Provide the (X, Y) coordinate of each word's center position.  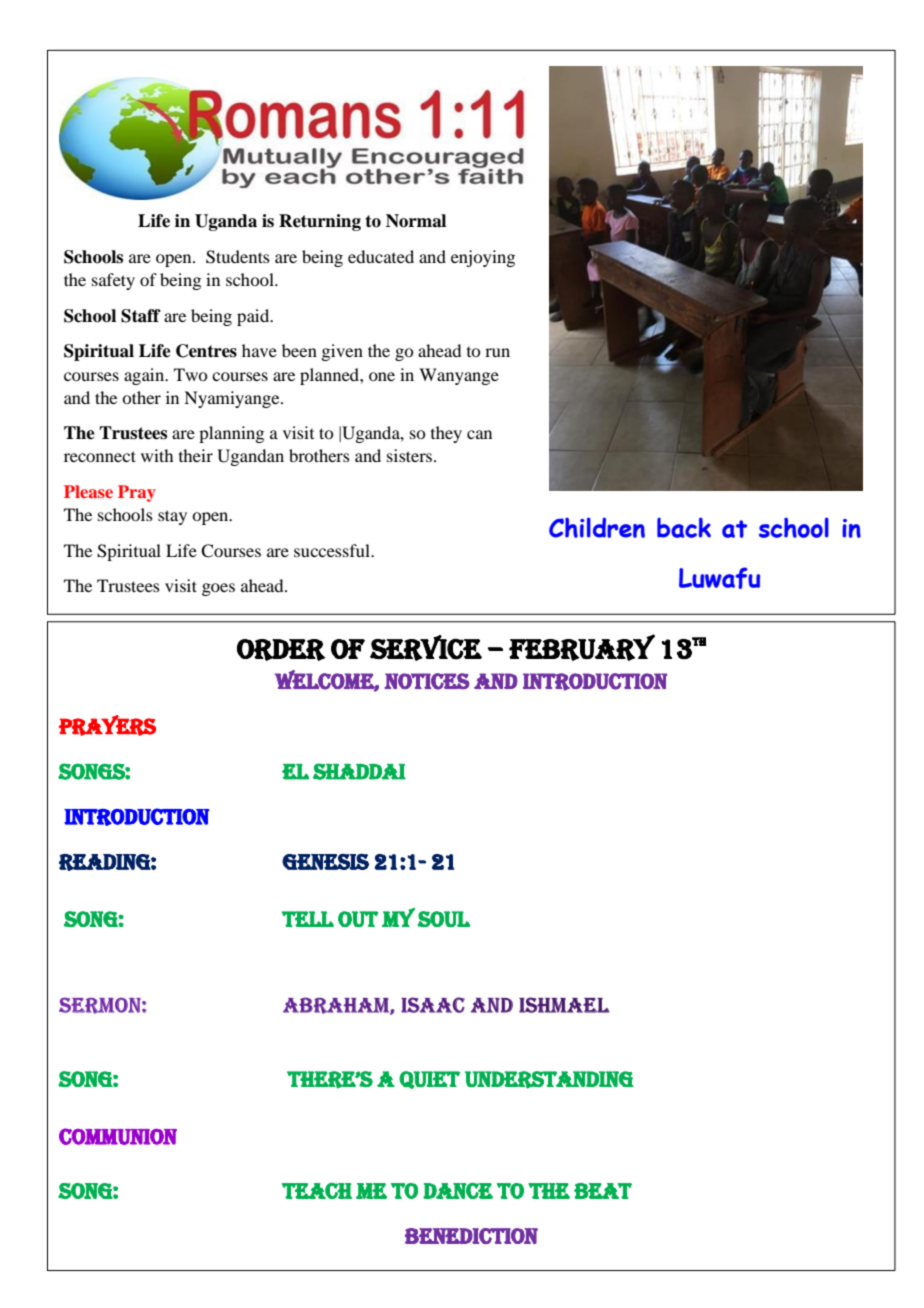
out (358, 919)
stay (172, 517)
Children (597, 527)
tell (308, 919)
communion (118, 1136)
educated (381, 256)
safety (113, 281)
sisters (411, 455)
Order (281, 650)
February (582, 647)
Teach (317, 1191)
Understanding (549, 1080)
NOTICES (426, 681)
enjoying (483, 258)
